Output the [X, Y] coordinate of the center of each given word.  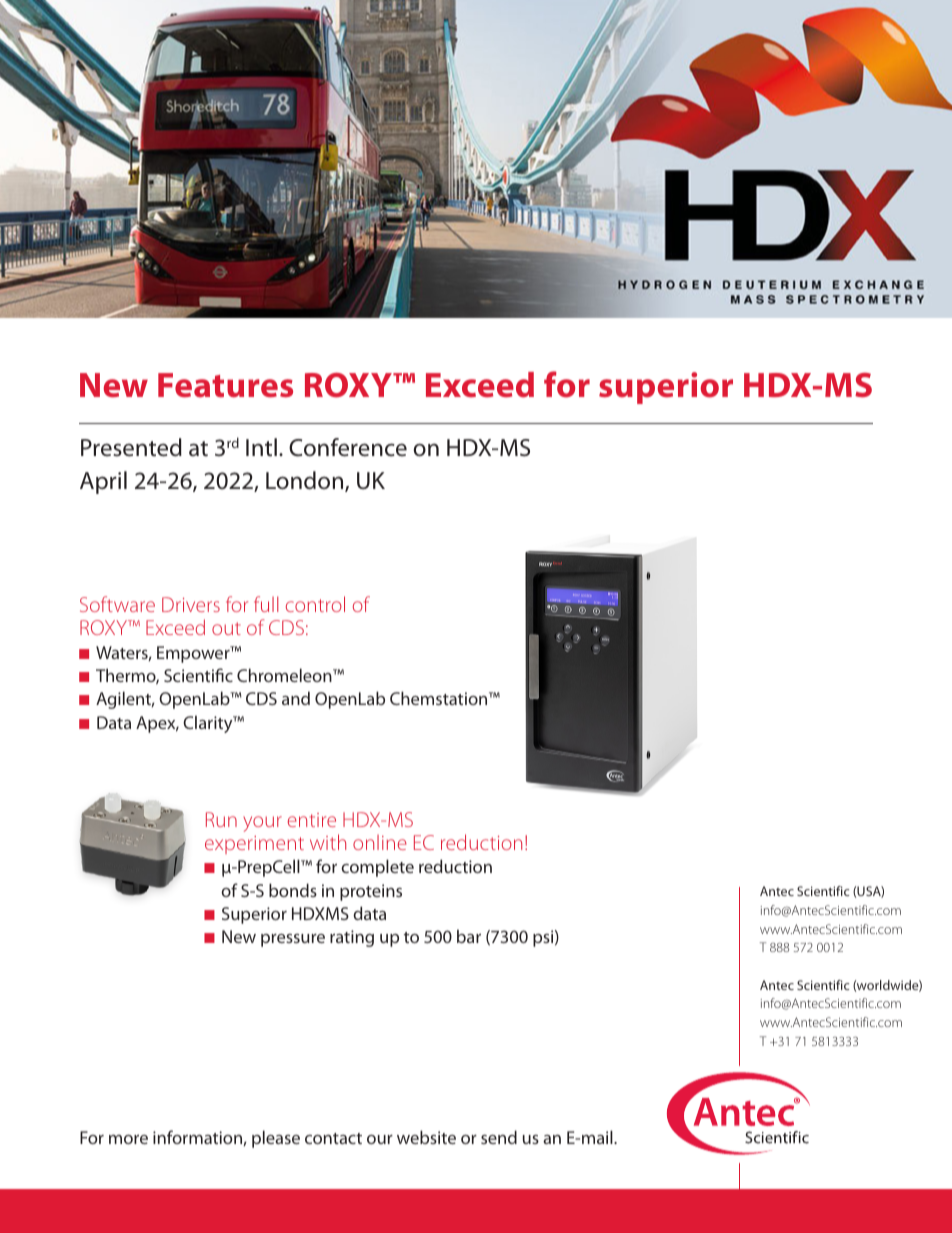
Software [117, 604]
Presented [131, 447]
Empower [194, 654]
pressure [293, 940]
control [315, 604]
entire [312, 820]
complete [377, 868]
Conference [348, 447]
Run [221, 819]
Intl [261, 447]
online [380, 842]
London [306, 481]
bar [469, 936]
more [128, 1139]
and [296, 698]
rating [352, 938]
